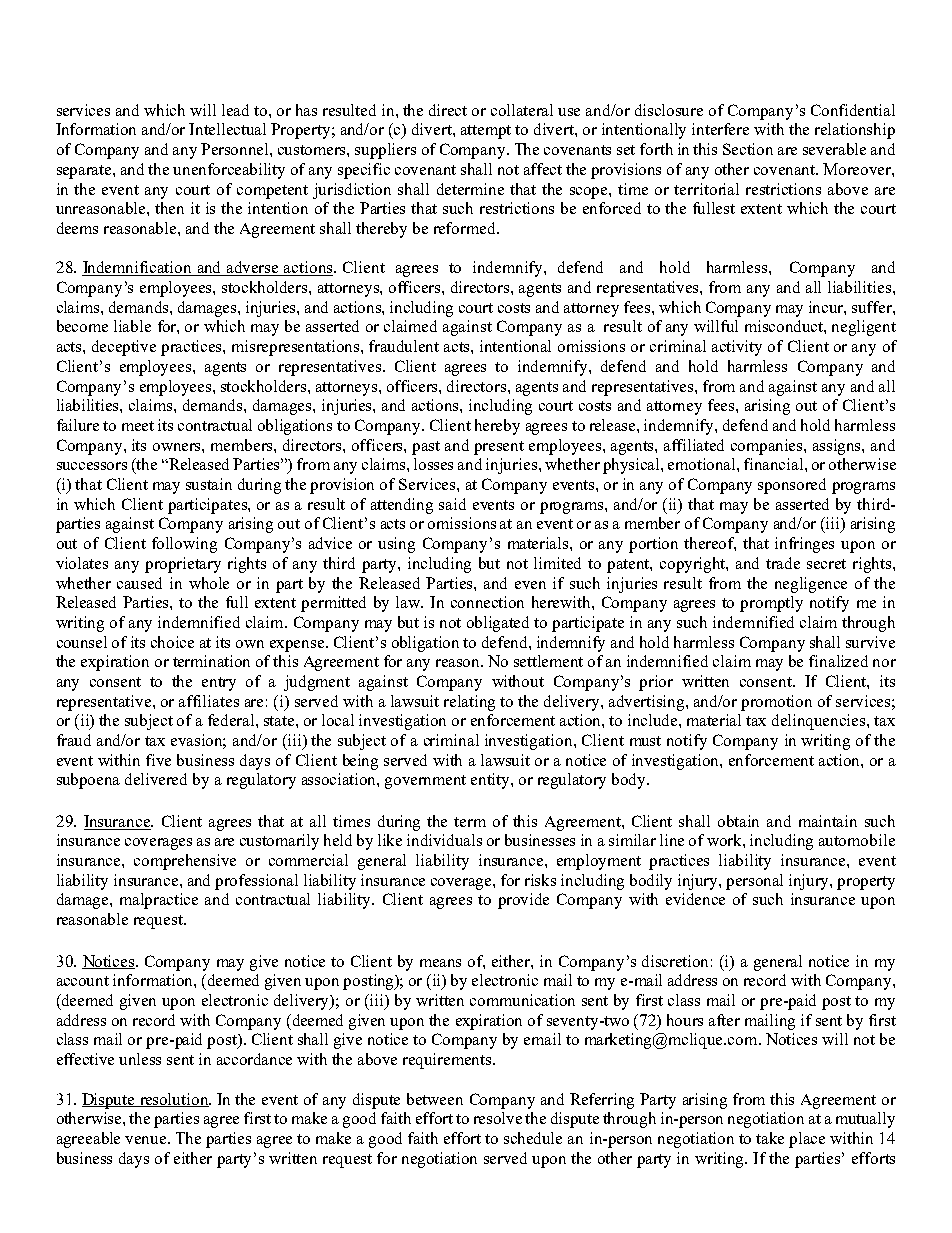  Describe the element at coordinates (227, 129) in the page. I see `Intellectual` at that location.
